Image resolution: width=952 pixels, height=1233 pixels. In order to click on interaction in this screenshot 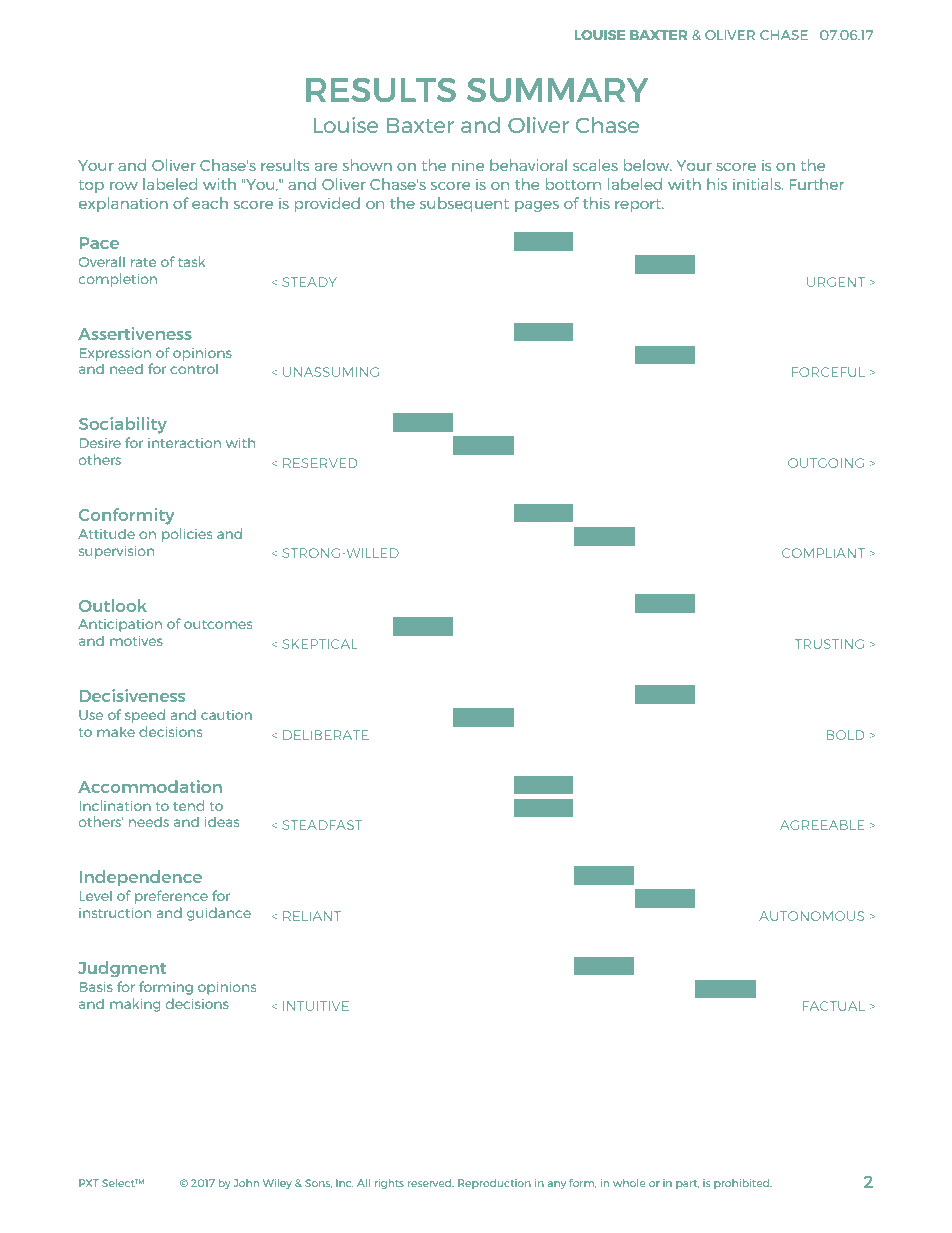, I will do `click(184, 443)`.
